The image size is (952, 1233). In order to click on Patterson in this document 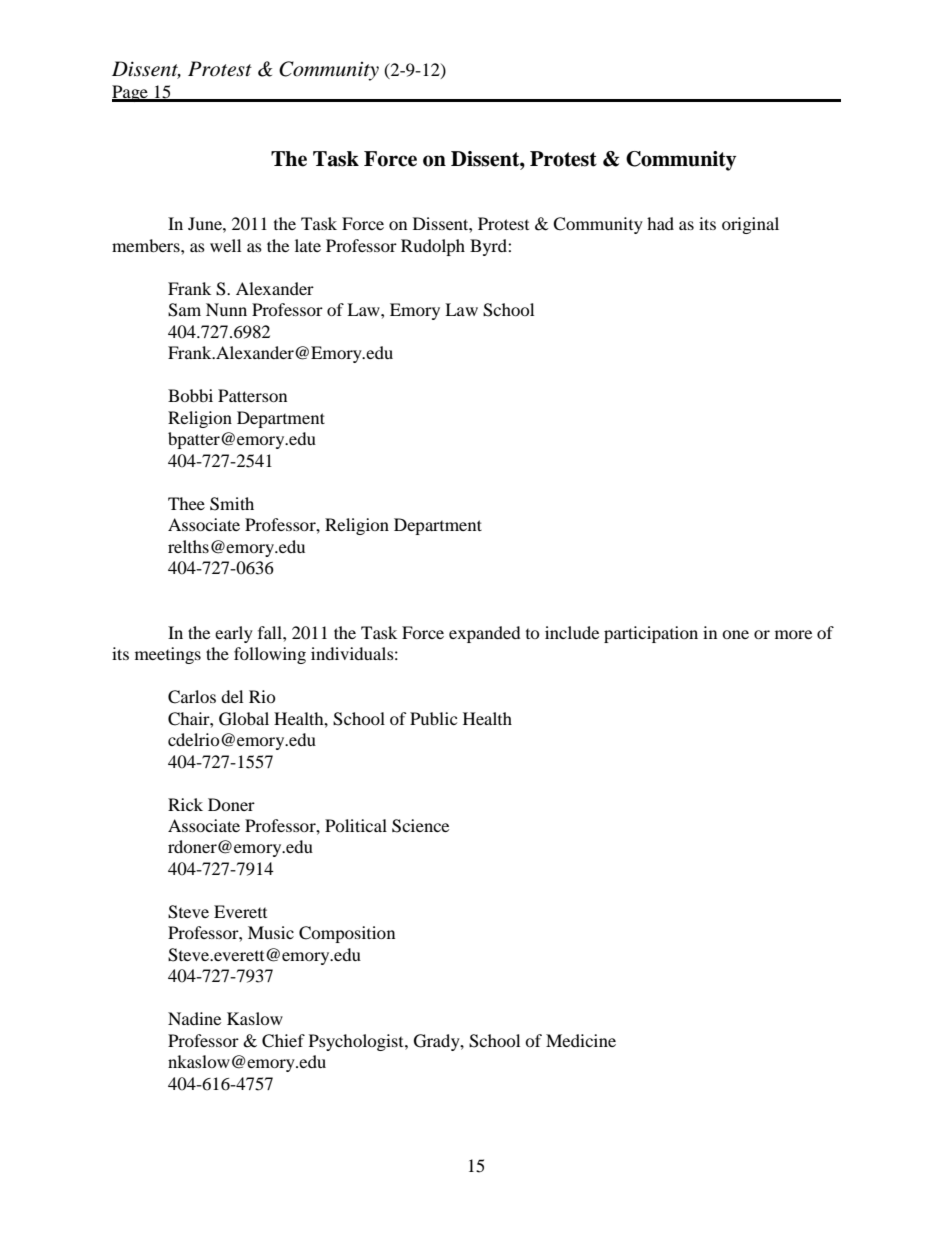, I will do `click(252, 395)`.
